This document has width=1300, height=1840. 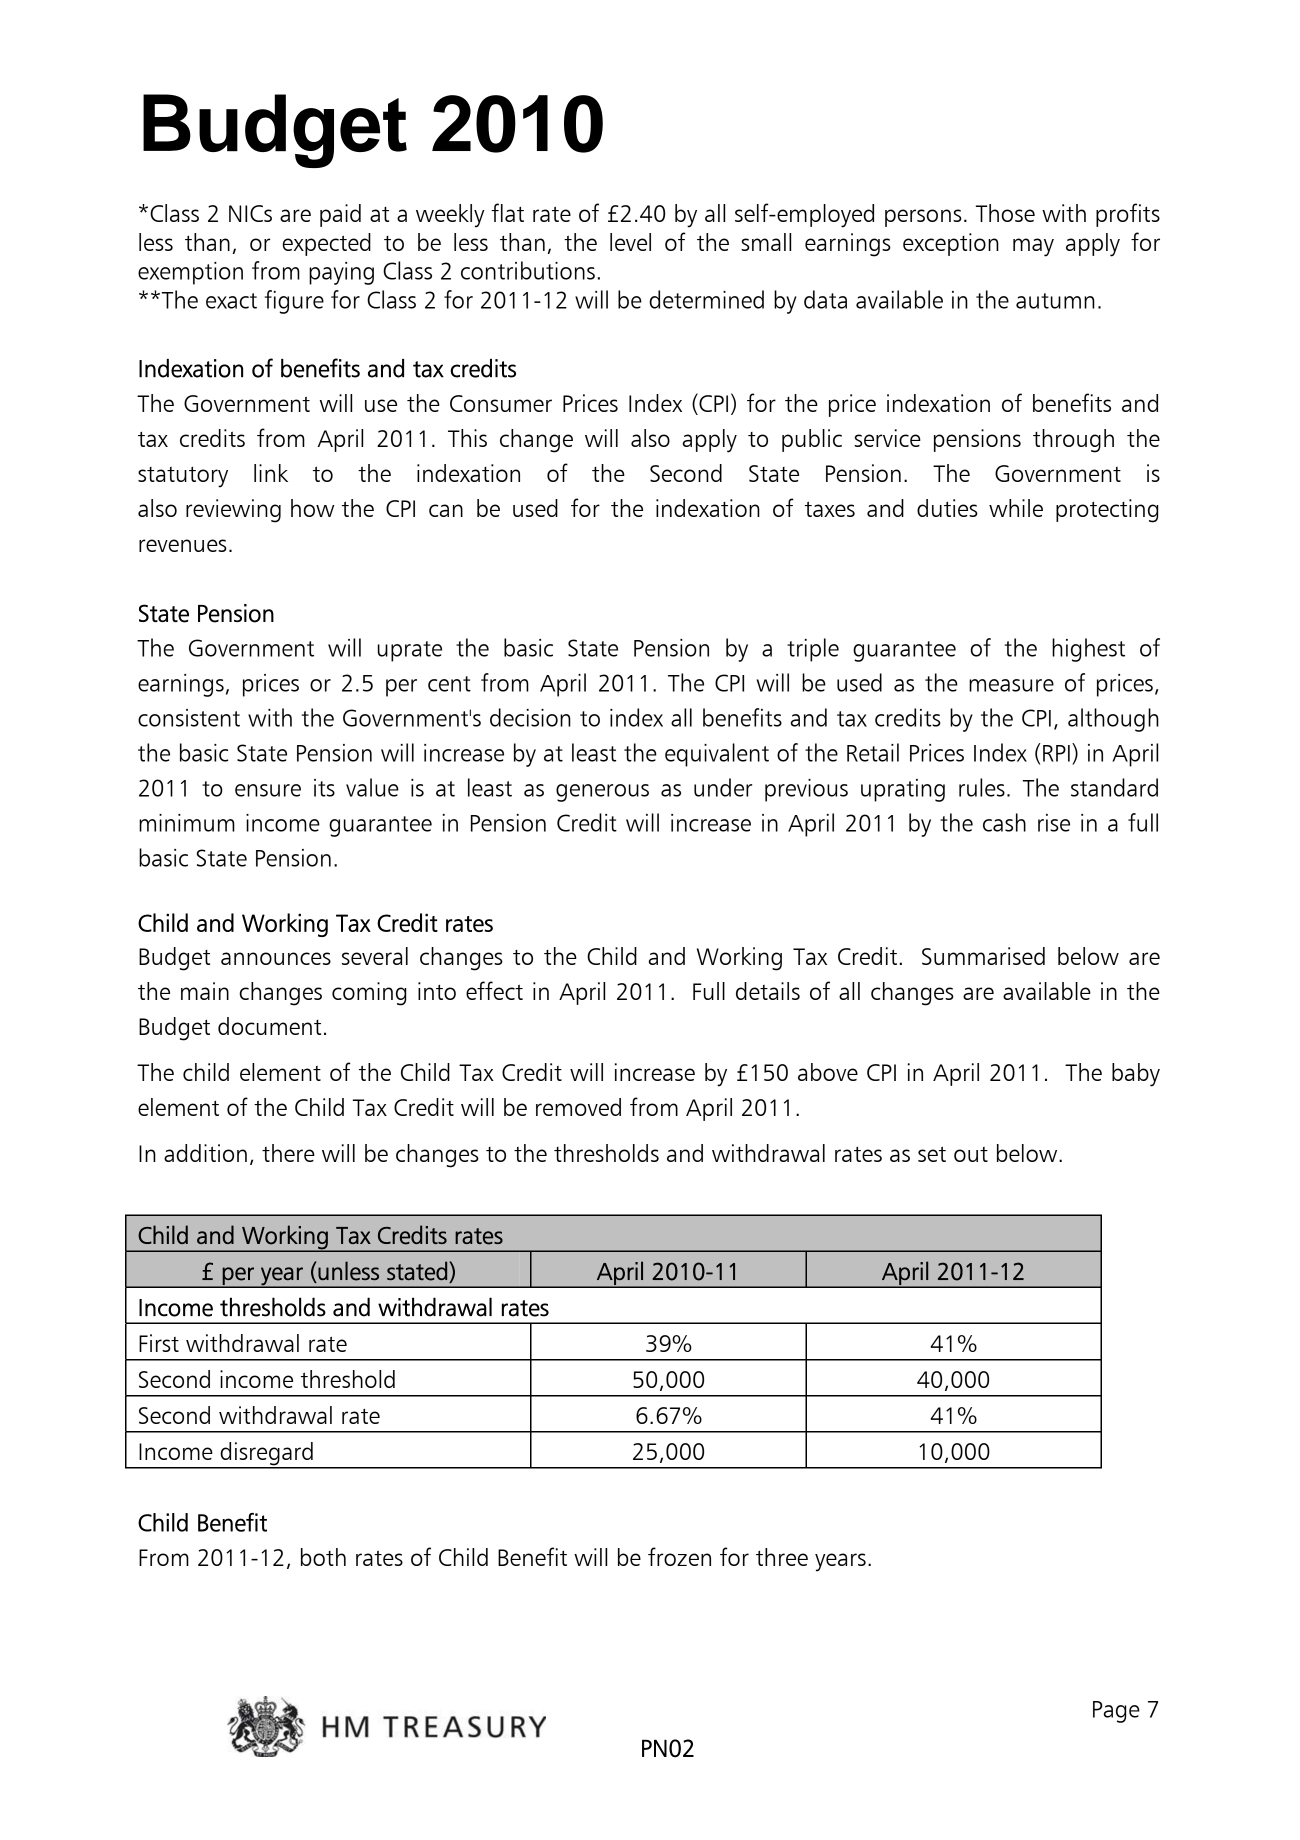 What do you see at coordinates (1116, 1712) in the document?
I see `Page` at bounding box center [1116, 1712].
